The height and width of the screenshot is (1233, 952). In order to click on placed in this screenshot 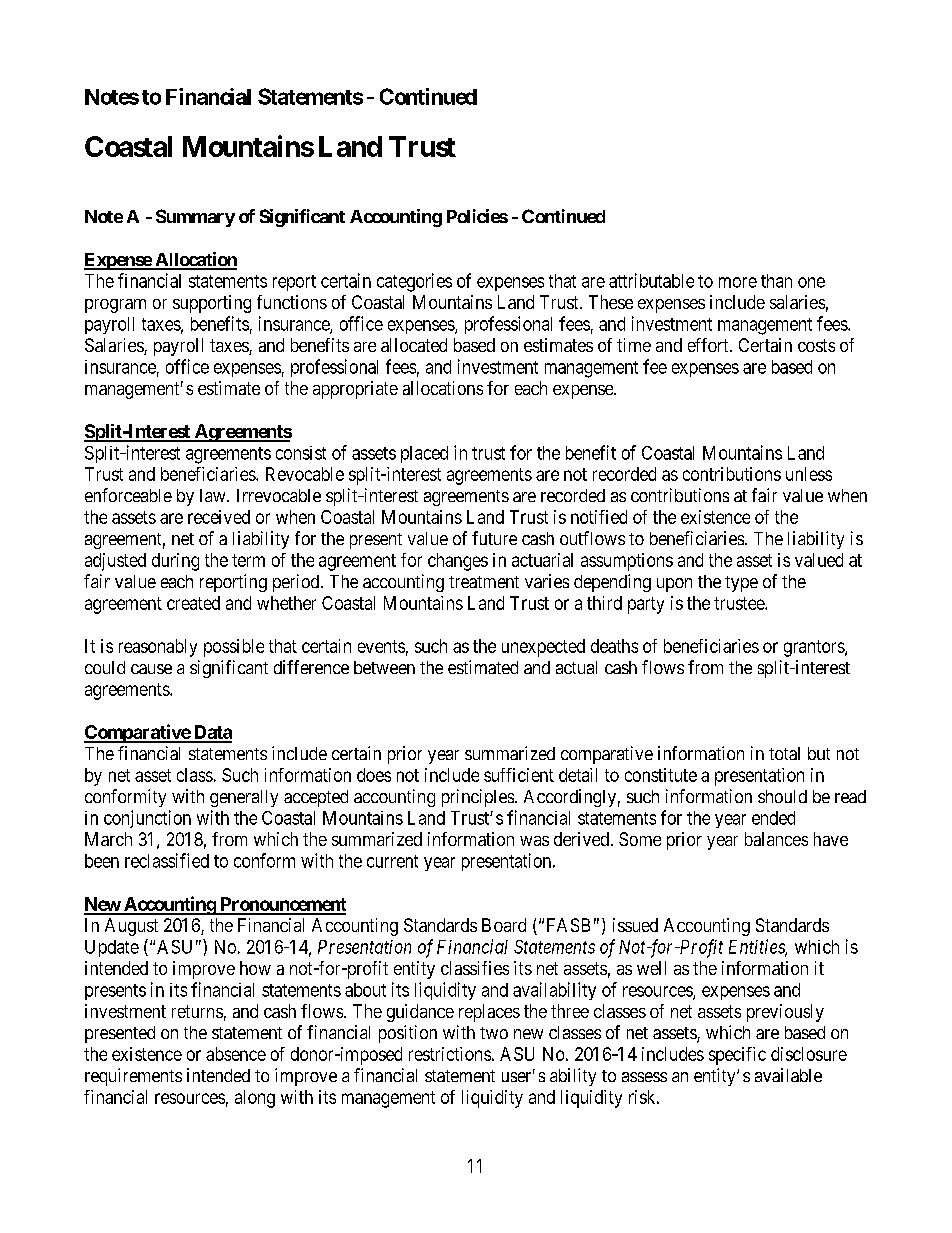, I will do `click(424, 454)`.
